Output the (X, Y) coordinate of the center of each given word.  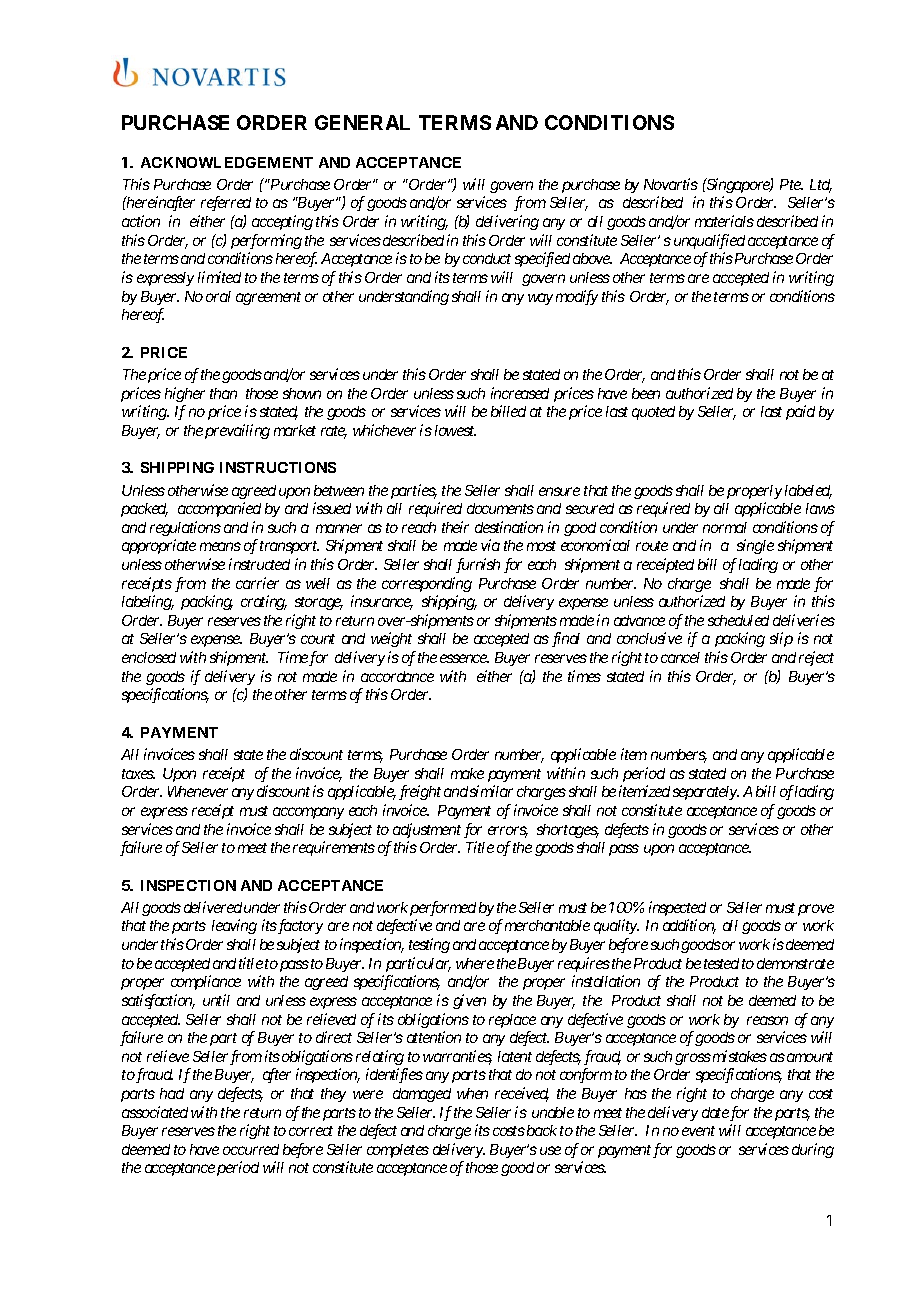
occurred (251, 1149)
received (522, 1094)
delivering (507, 222)
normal (725, 527)
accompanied (219, 509)
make (467, 773)
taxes (138, 774)
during (813, 1150)
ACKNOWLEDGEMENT (227, 162)
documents (500, 508)
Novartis (671, 184)
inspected (677, 908)
